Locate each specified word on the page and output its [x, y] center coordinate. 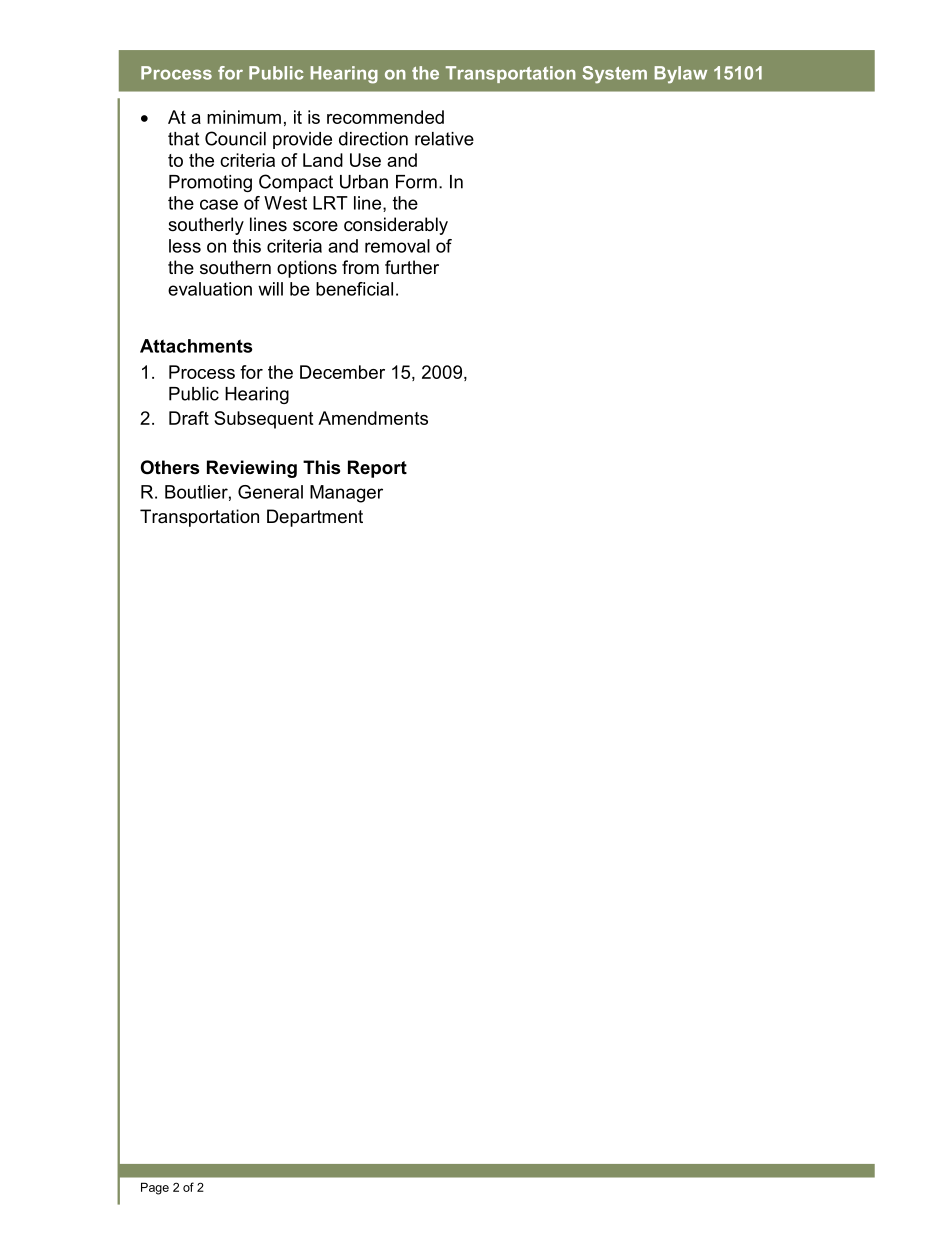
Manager [346, 494]
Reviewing [252, 469]
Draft [189, 418]
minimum [244, 117]
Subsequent [263, 420]
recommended [385, 117]
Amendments [373, 418]
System [614, 75]
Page [155, 1188]
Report [377, 469]
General [270, 492]
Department [315, 518]
